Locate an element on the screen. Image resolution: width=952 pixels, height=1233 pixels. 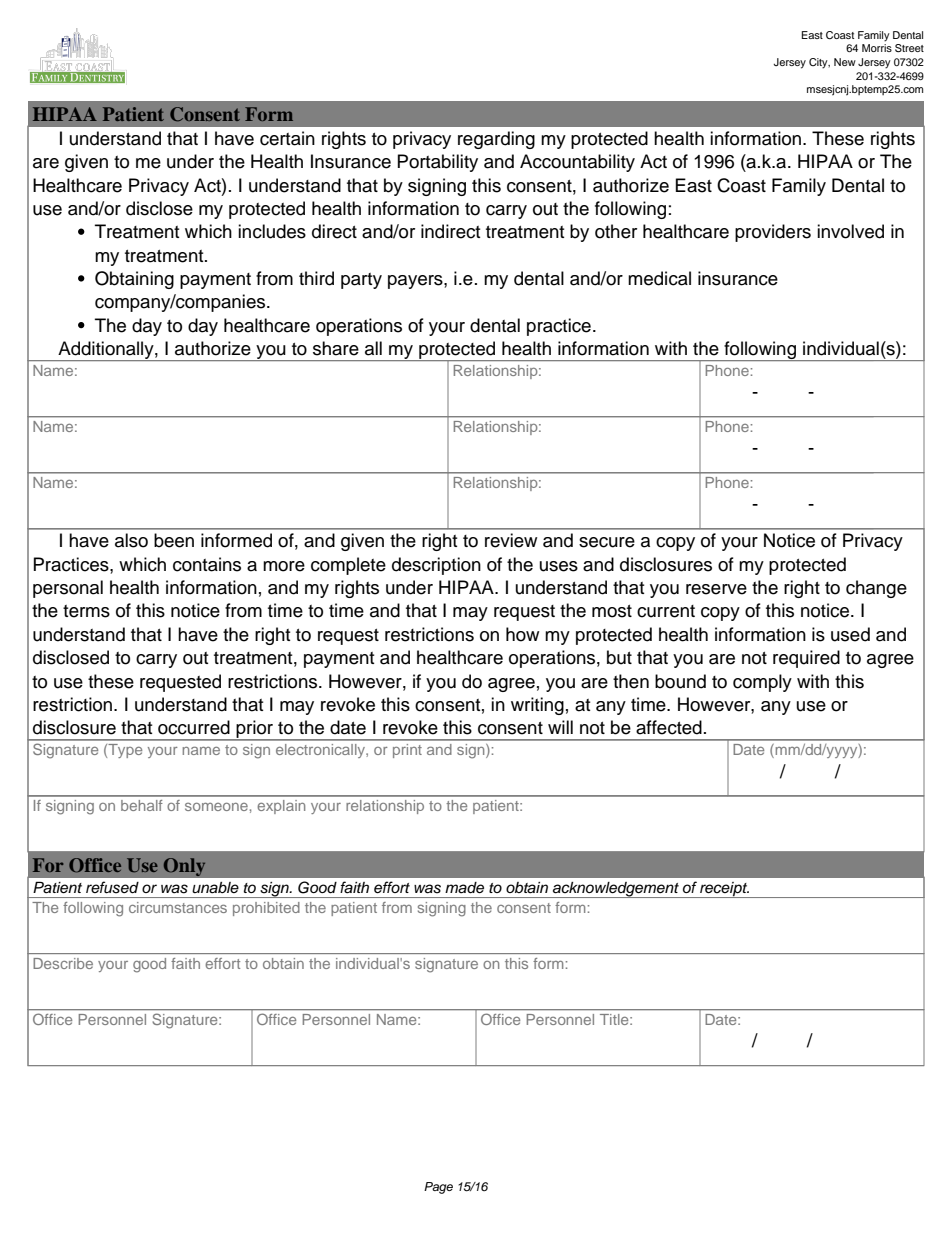
receipt is located at coordinates (724, 890).
